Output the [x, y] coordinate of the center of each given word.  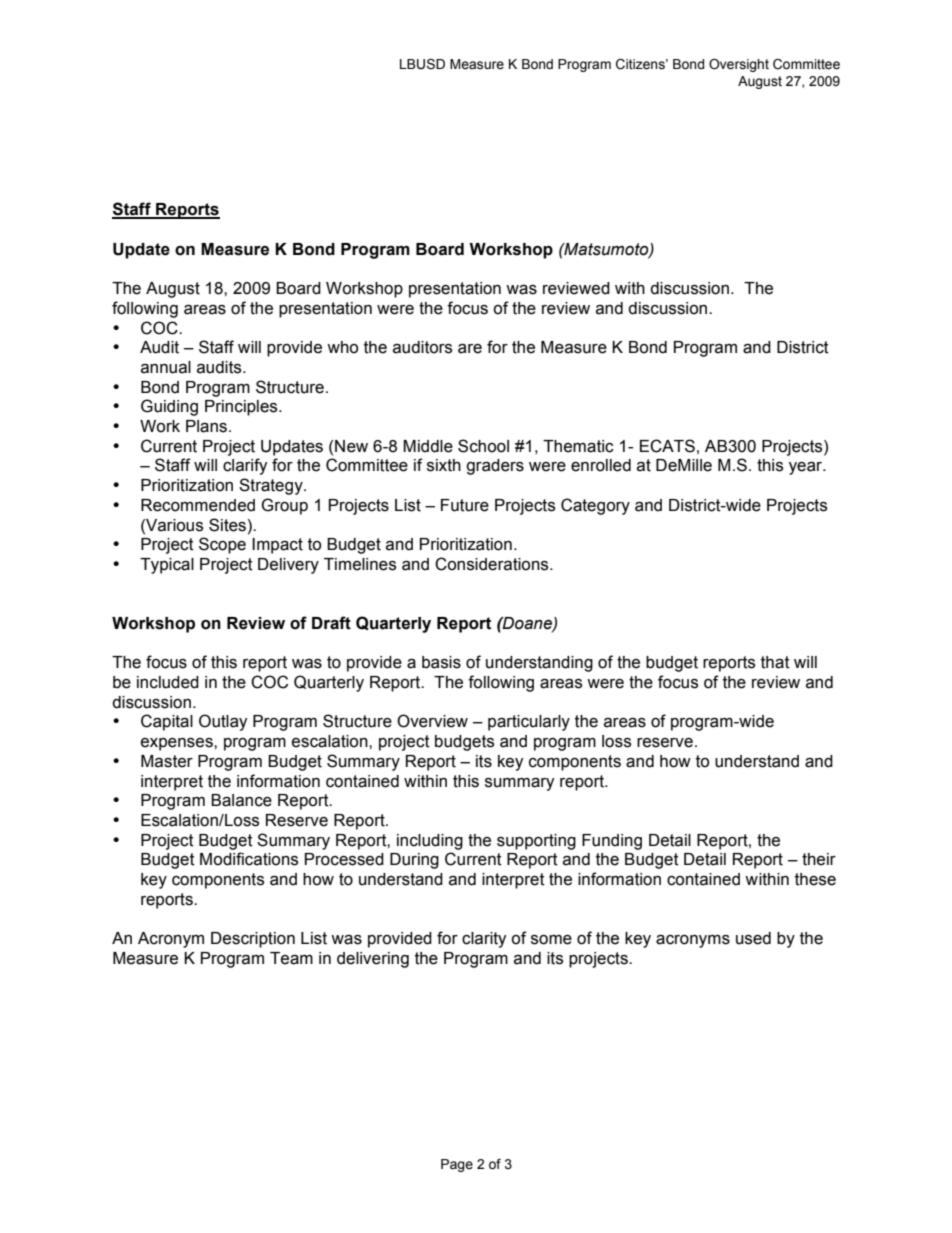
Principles [242, 408]
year [807, 468]
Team [291, 958]
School [483, 446]
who [342, 347]
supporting [536, 842]
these [815, 879]
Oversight [739, 65]
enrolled [601, 465]
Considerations [493, 564]
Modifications [249, 859]
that [775, 662]
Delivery [288, 566]
